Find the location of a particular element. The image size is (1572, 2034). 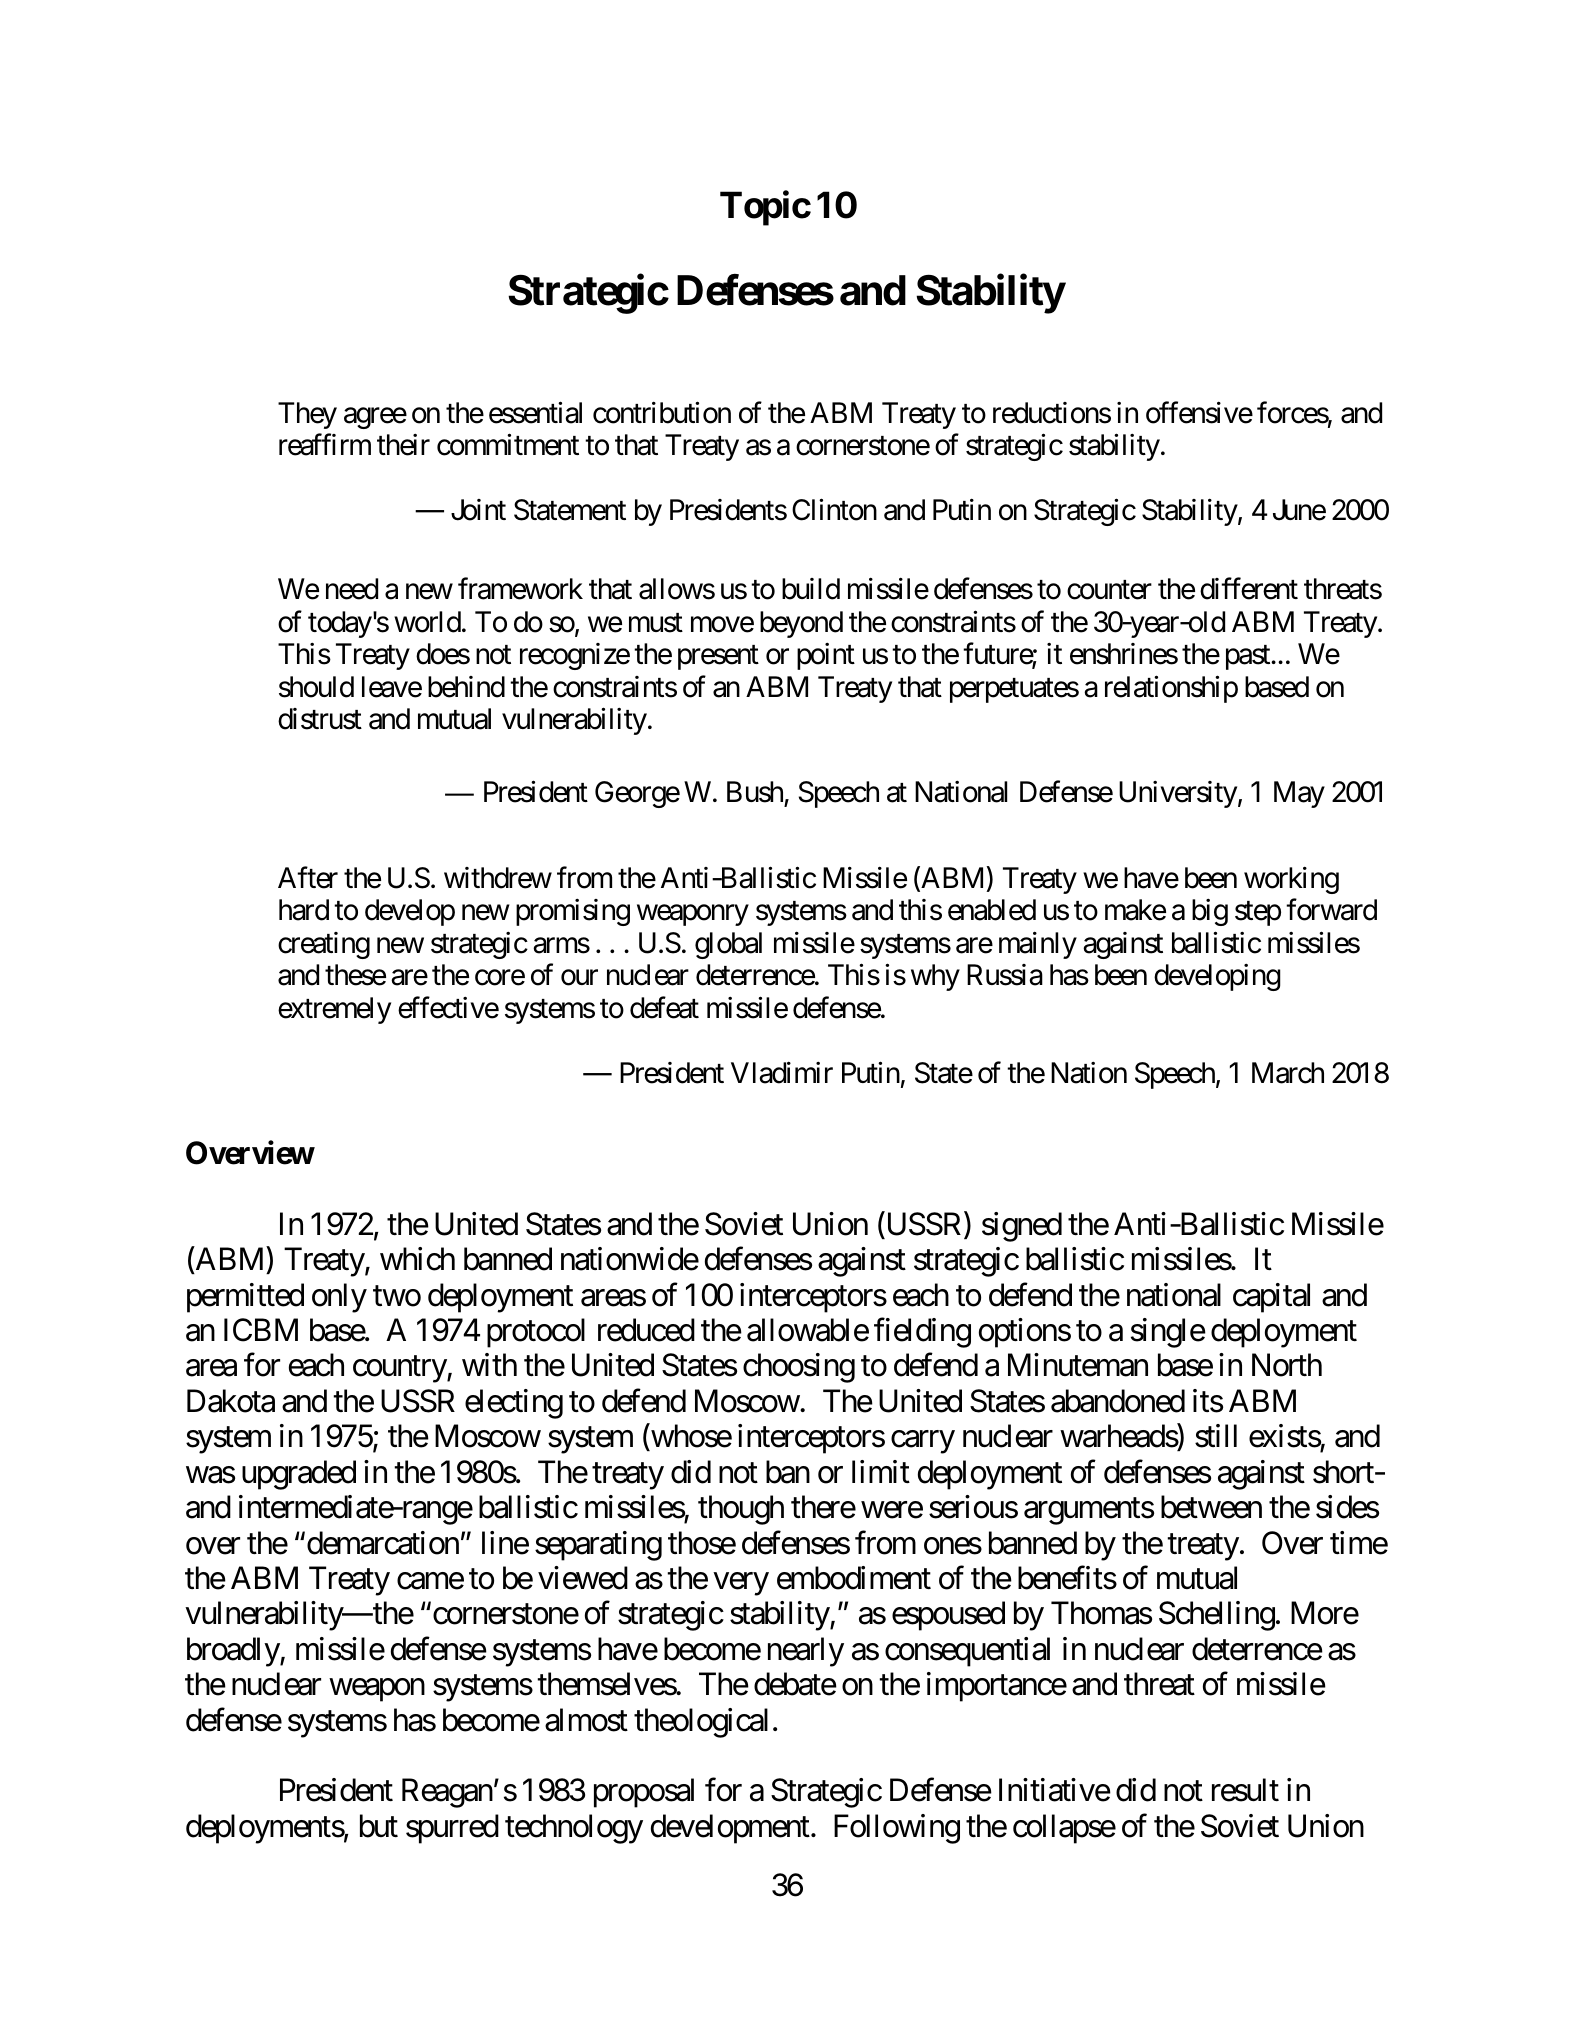

forward is located at coordinates (1331, 910).
